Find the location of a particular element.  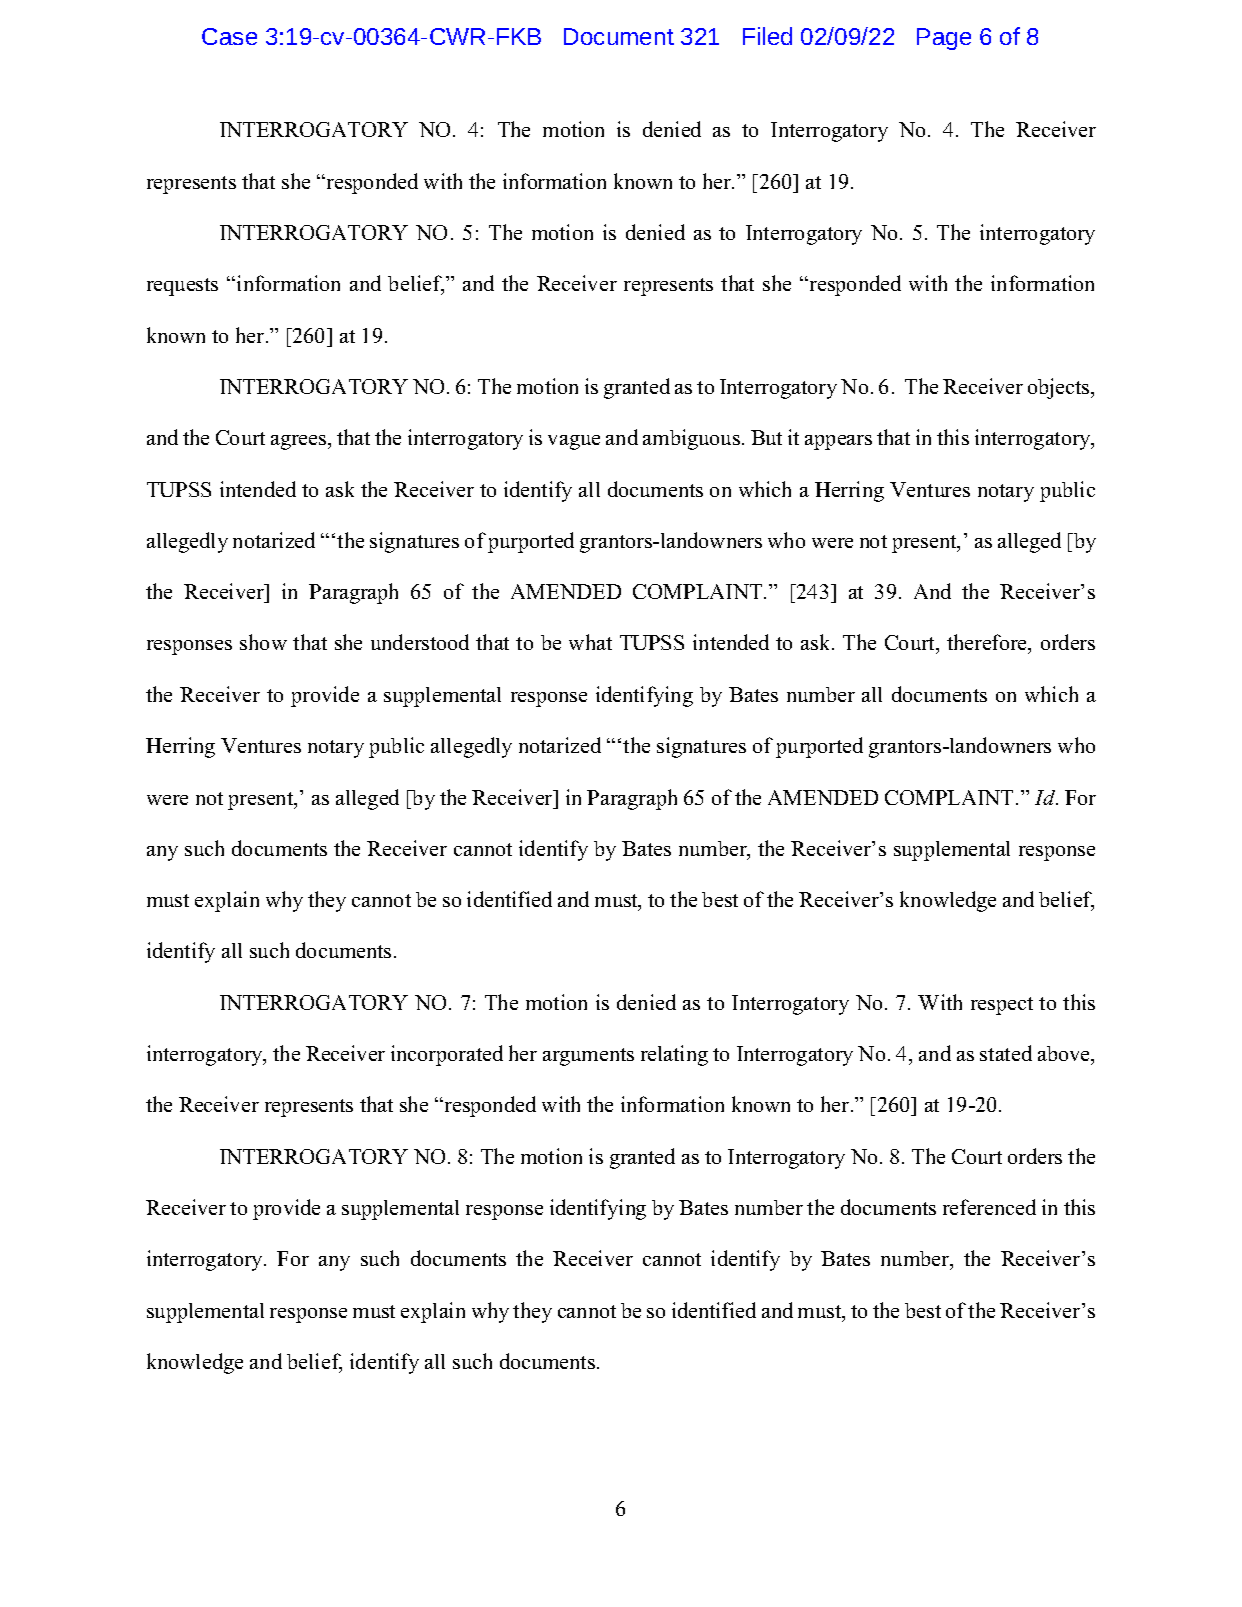

show is located at coordinates (263, 642).
